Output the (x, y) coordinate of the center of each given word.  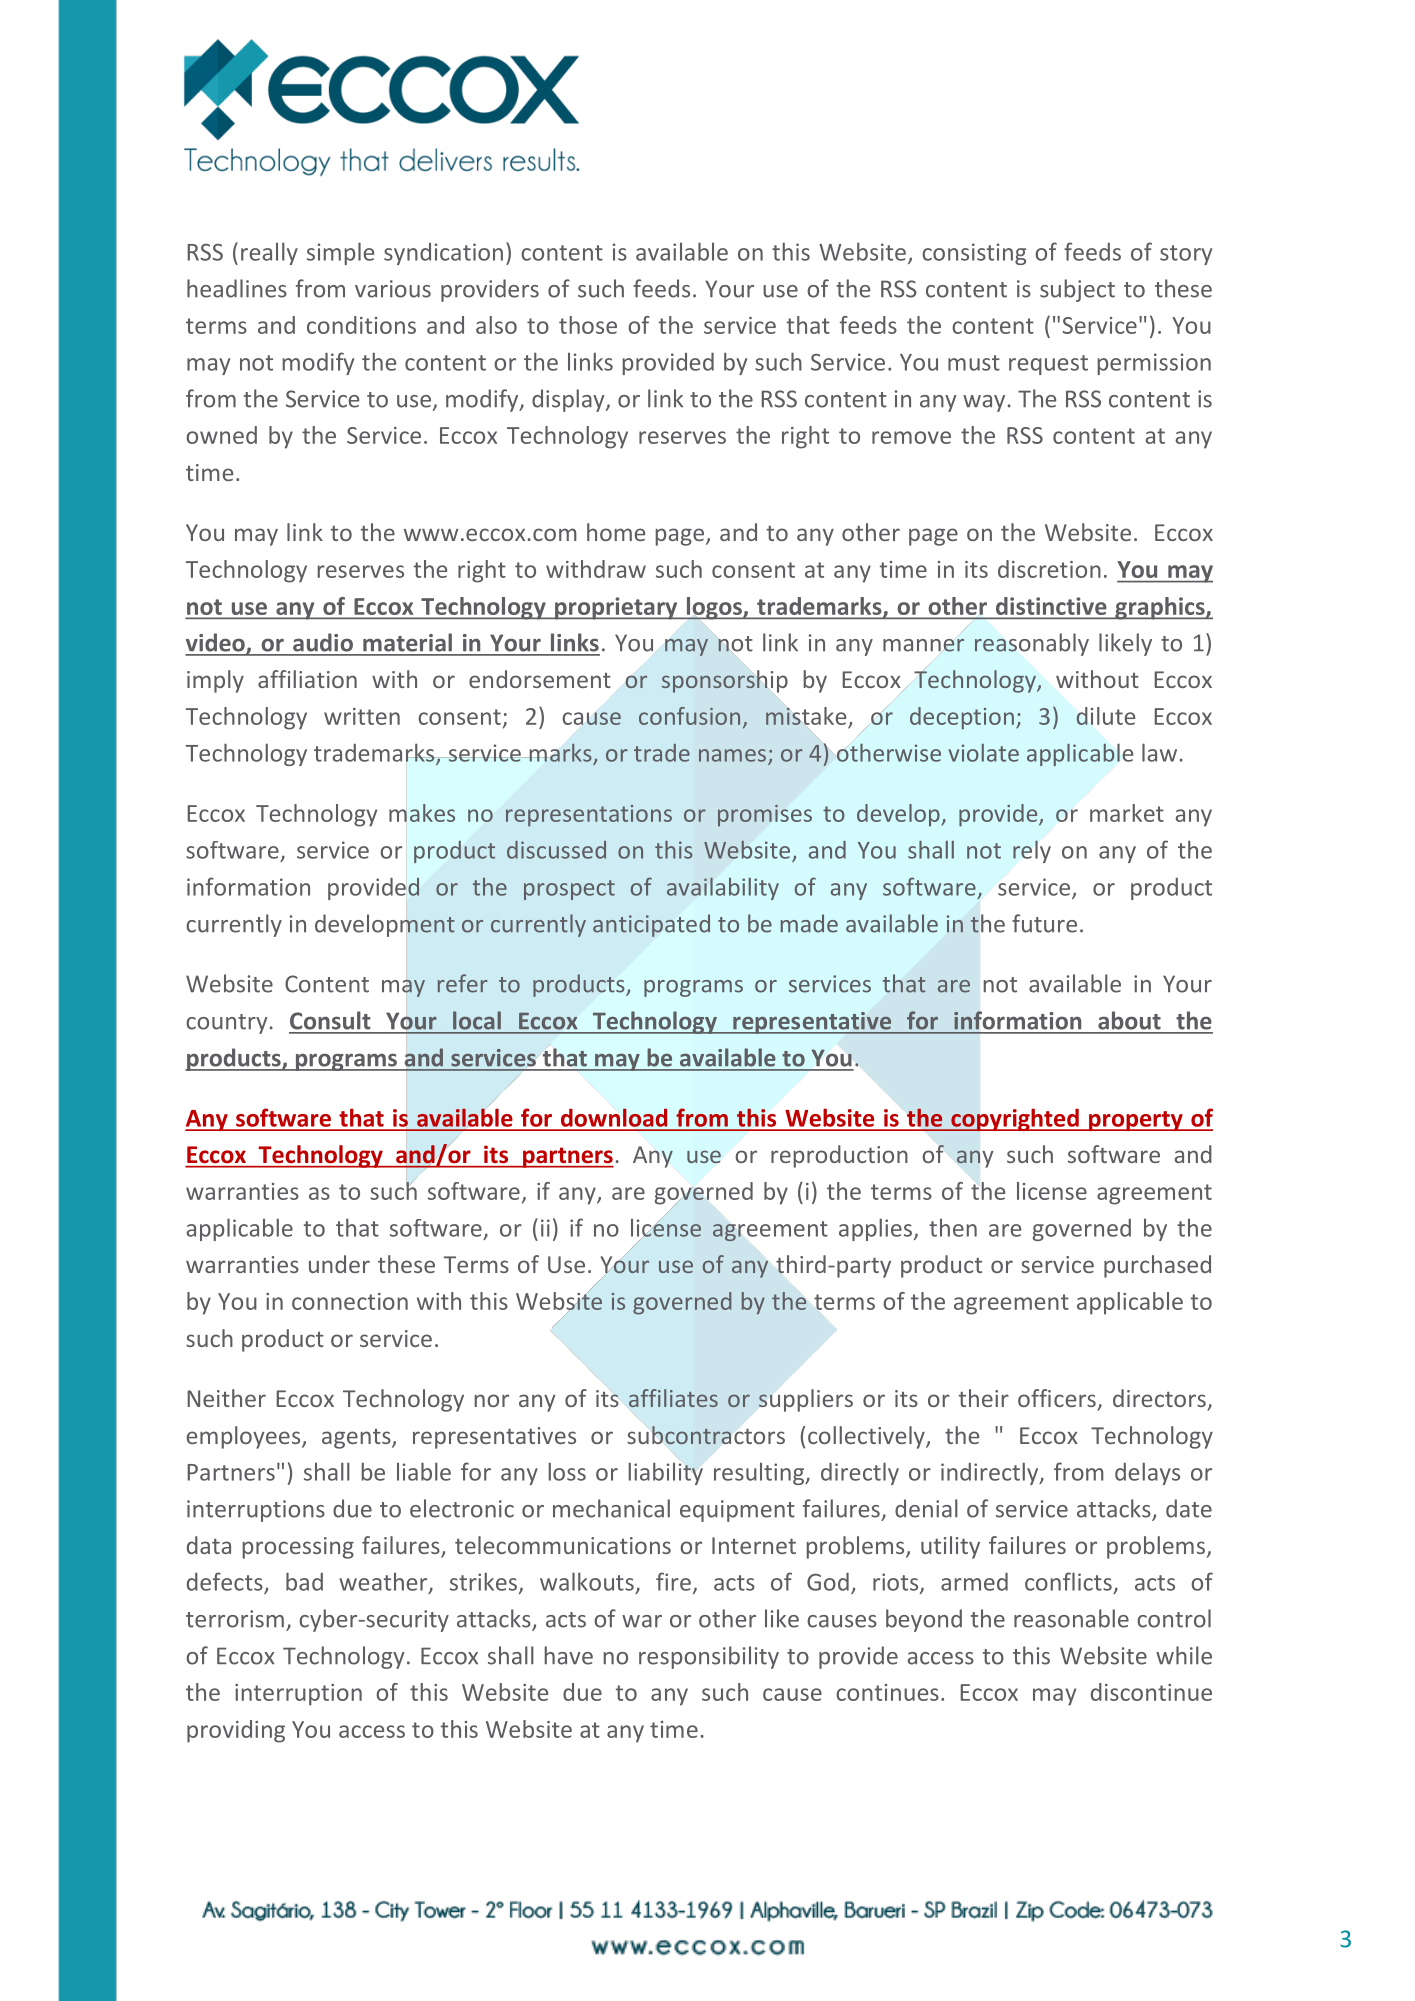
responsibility (709, 1657)
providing (236, 1731)
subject (1077, 290)
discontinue (1151, 1692)
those (588, 325)
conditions (361, 325)
